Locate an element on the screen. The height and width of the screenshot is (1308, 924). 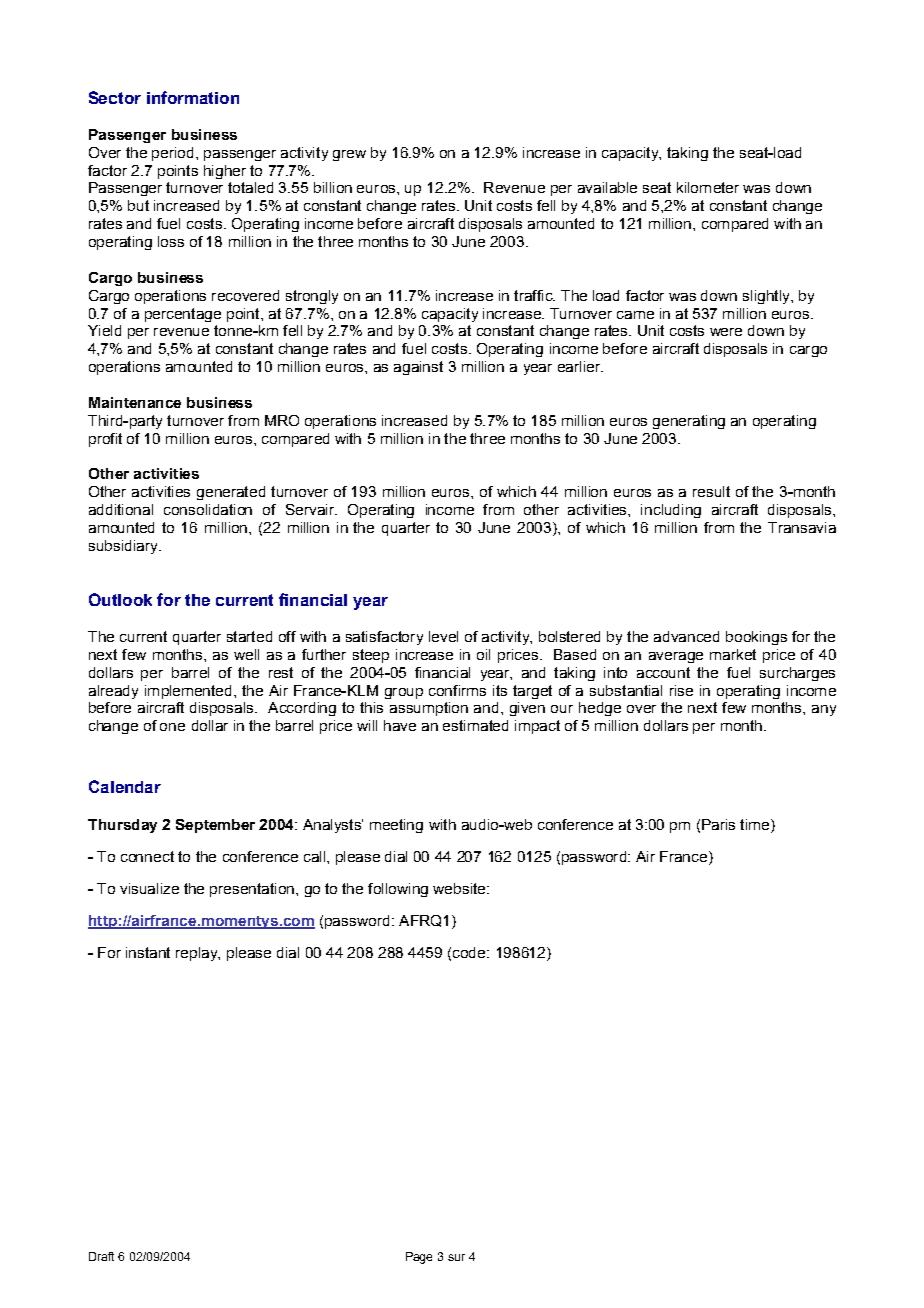
generating is located at coordinates (689, 422).
